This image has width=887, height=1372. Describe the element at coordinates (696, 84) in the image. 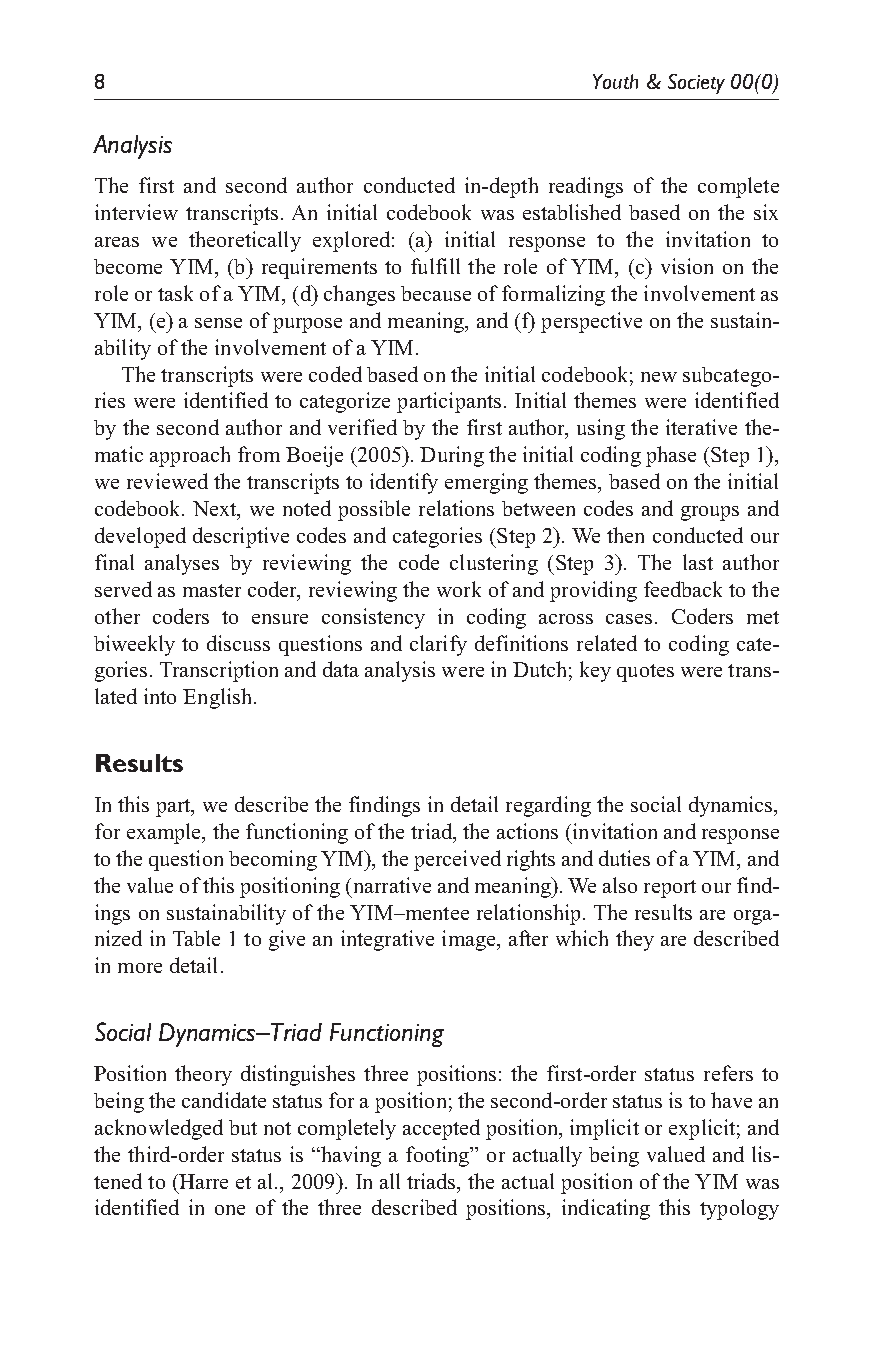

I see `Society` at that location.
